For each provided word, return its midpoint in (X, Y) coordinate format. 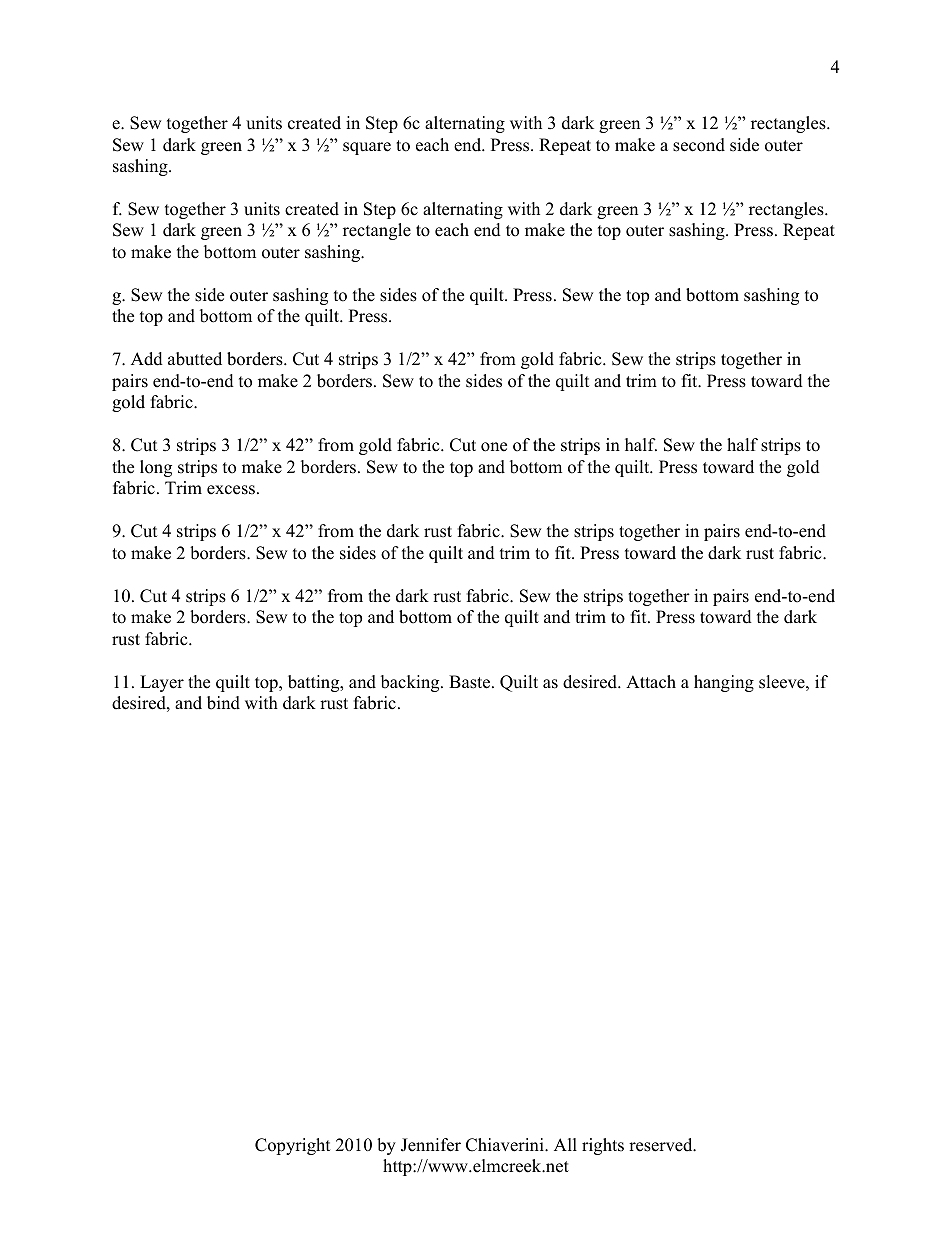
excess (231, 490)
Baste (469, 682)
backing (411, 683)
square (367, 148)
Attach (651, 682)
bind (223, 703)
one (494, 447)
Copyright (292, 1146)
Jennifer (431, 1145)
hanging (724, 683)
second (699, 145)
